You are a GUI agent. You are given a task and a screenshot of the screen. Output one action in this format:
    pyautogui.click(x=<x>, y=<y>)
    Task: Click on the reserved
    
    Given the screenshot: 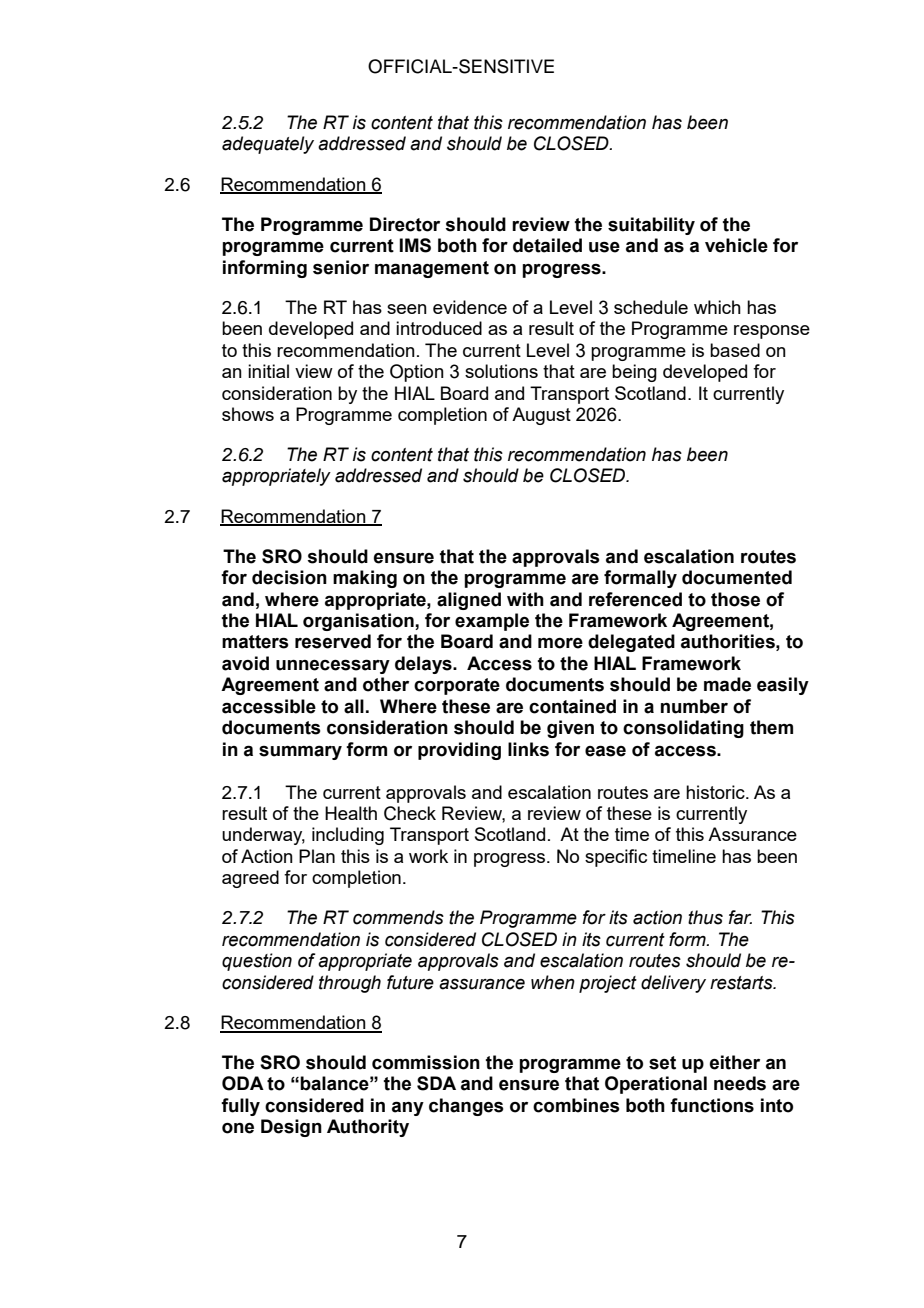 What is the action you would take?
    pyautogui.click(x=333, y=641)
